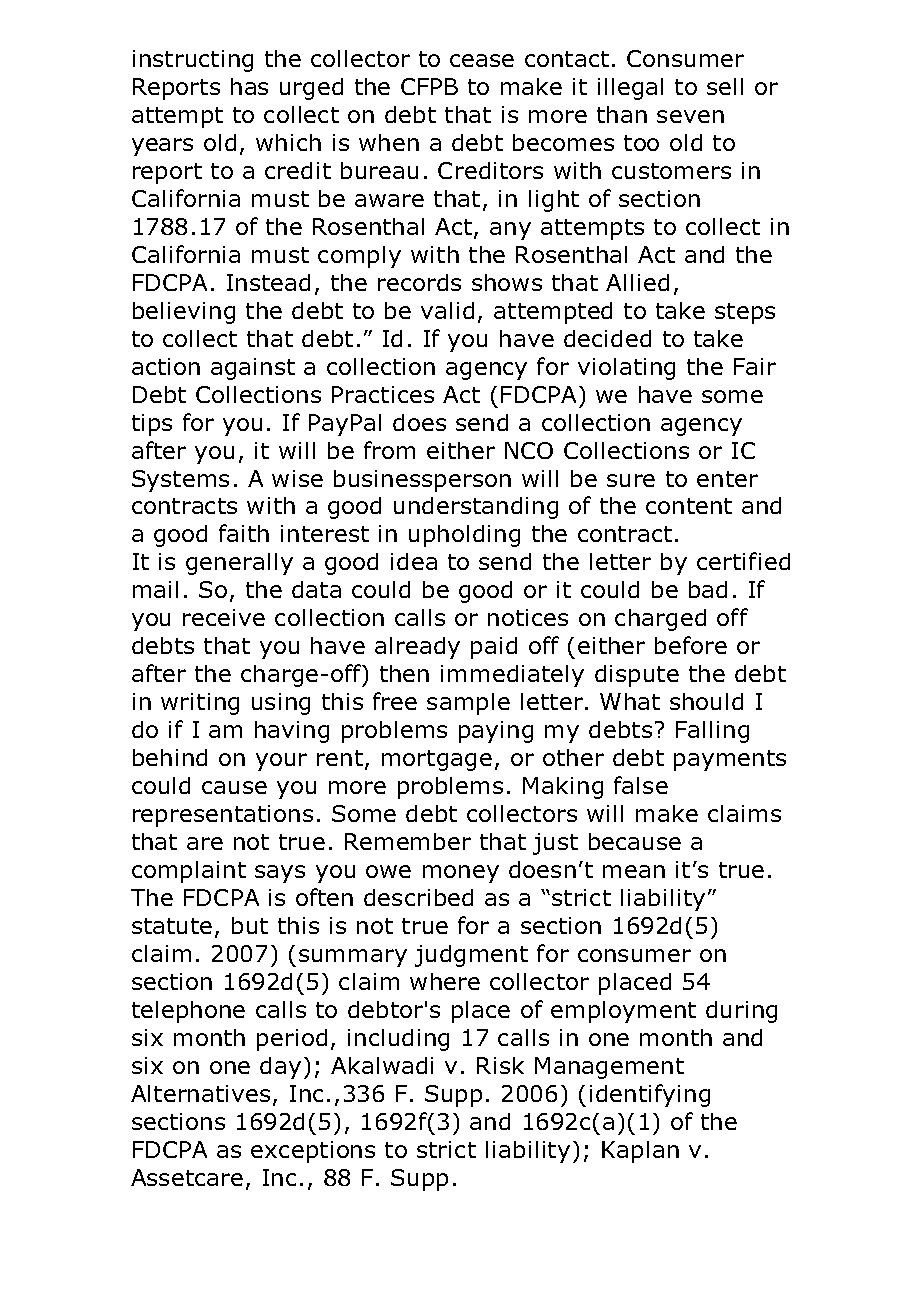 Image resolution: width=924 pixels, height=1308 pixels. What do you see at coordinates (417, 648) in the image?
I see `already` at bounding box center [417, 648].
